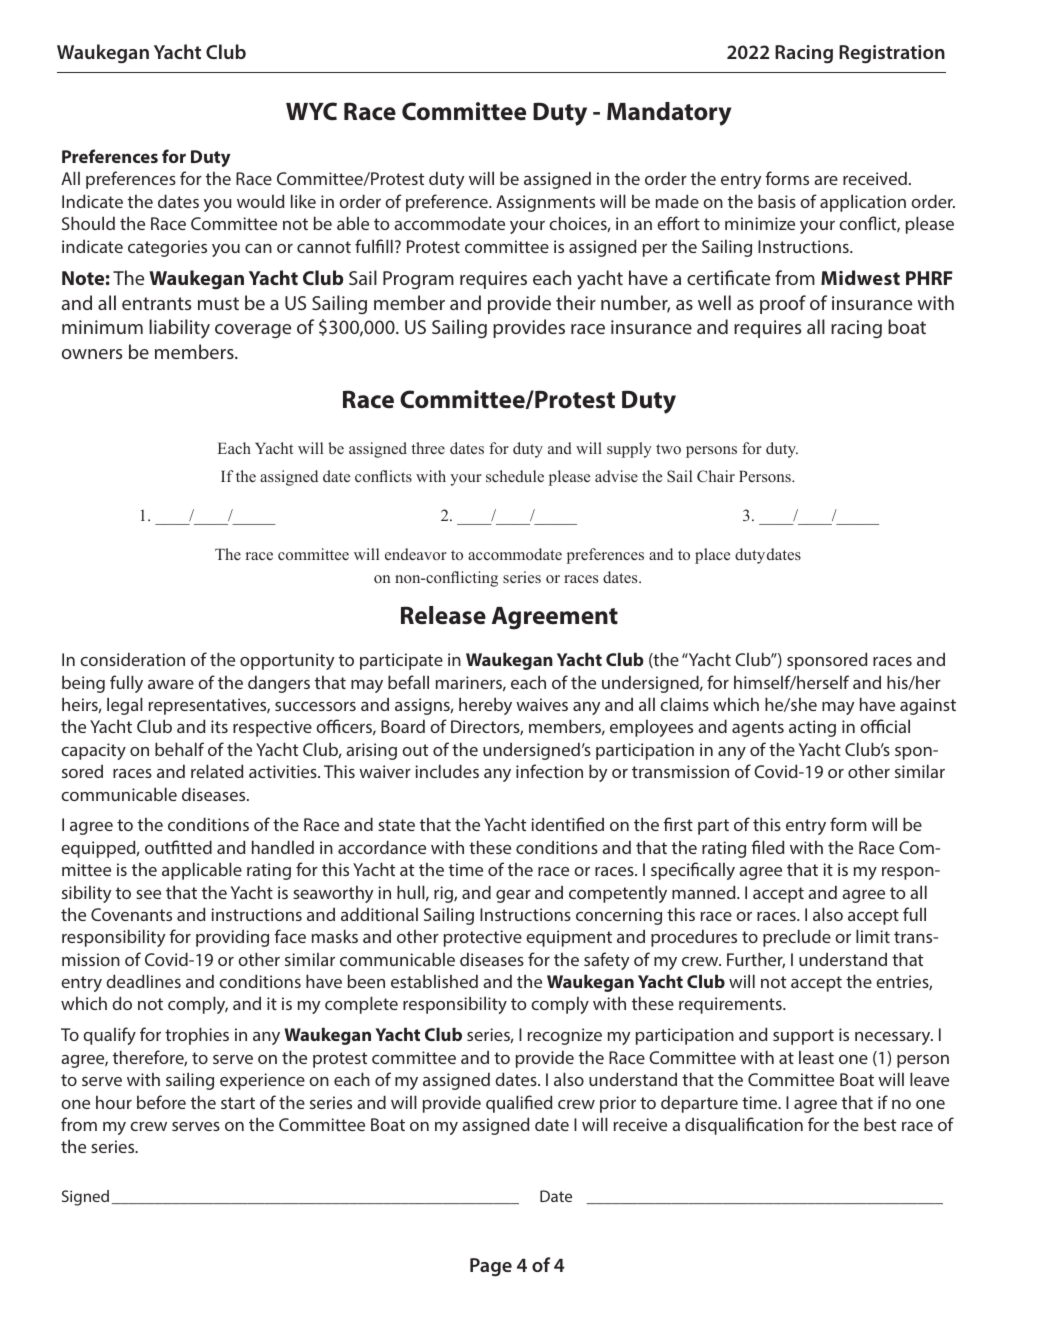  Describe the element at coordinates (513, 896) in the page. I see `gear` at that location.
